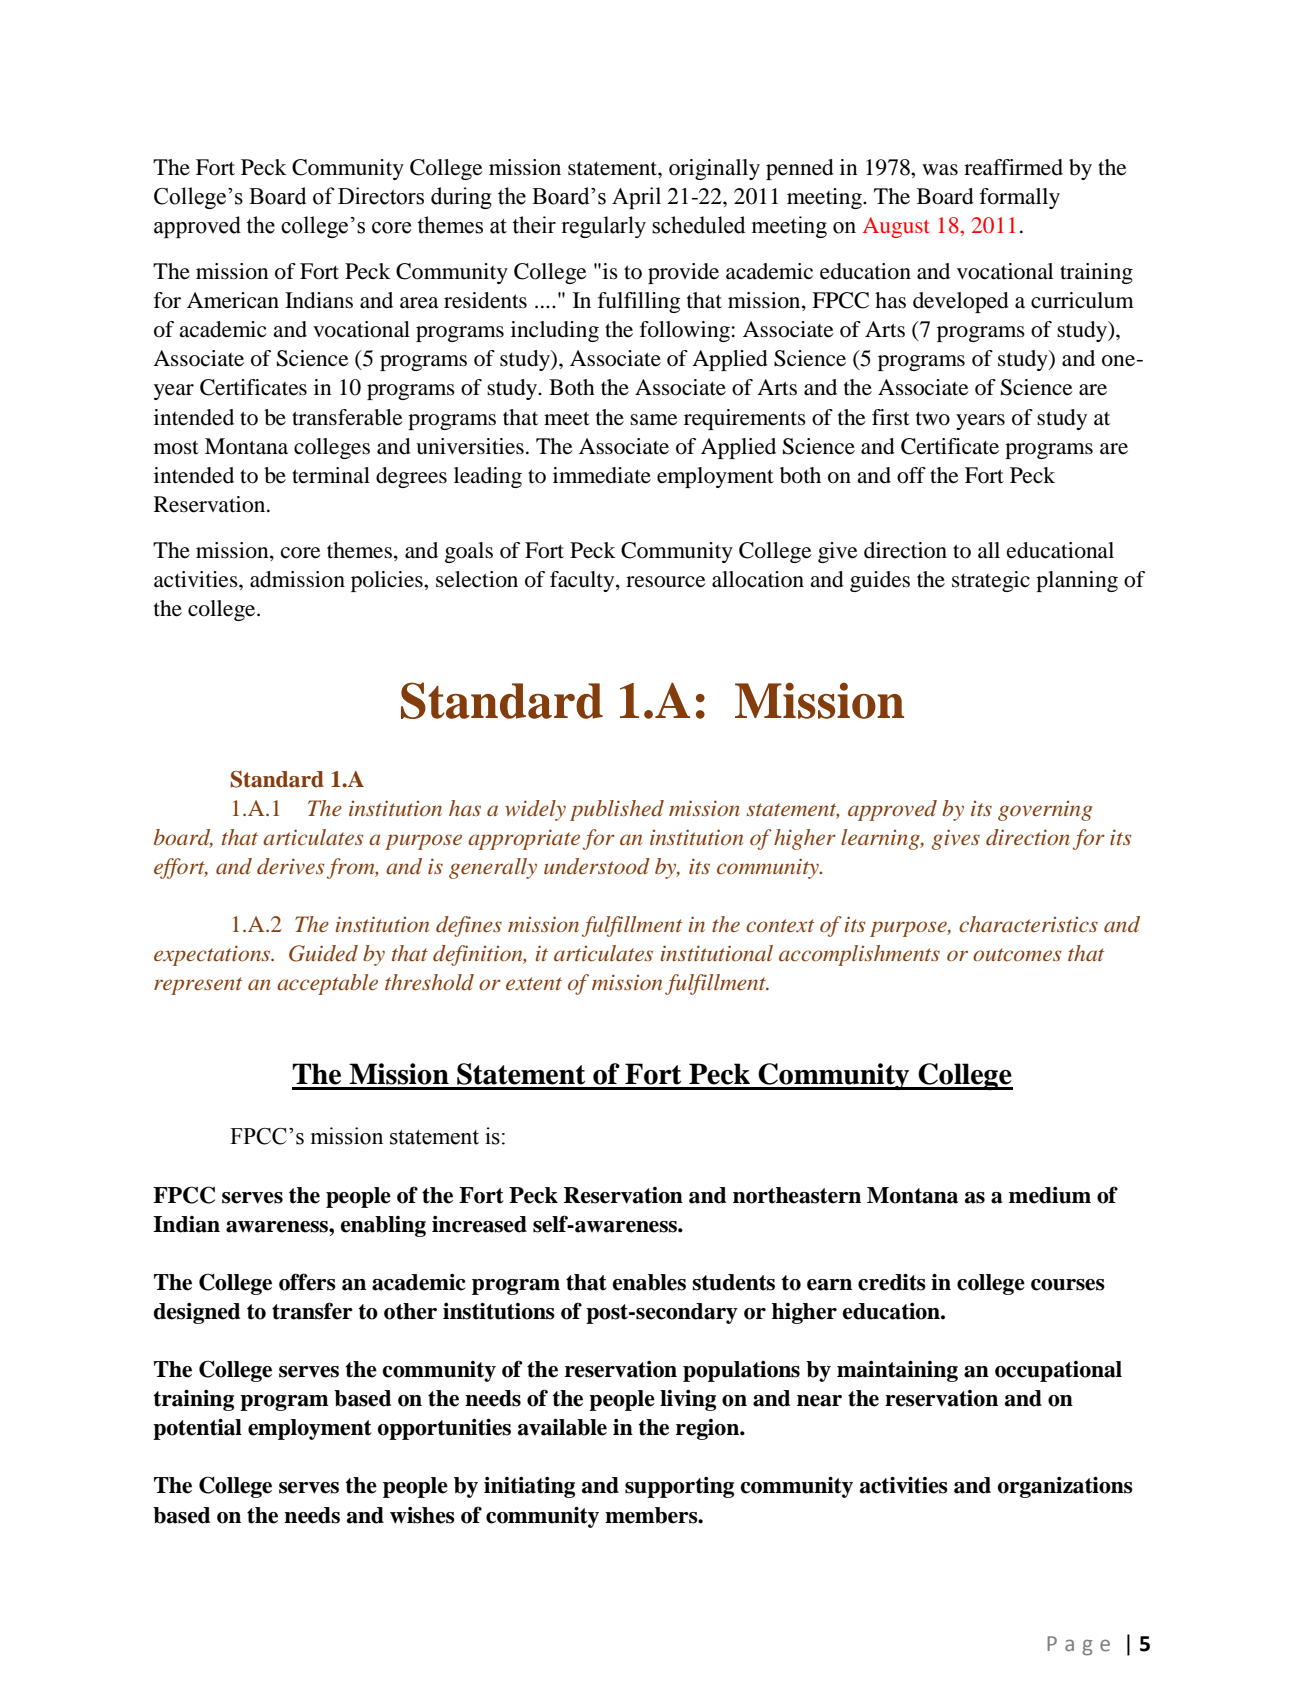 The width and height of the document is (1304, 1688). Describe the element at coordinates (1045, 811) in the document. I see `governing` at that location.
